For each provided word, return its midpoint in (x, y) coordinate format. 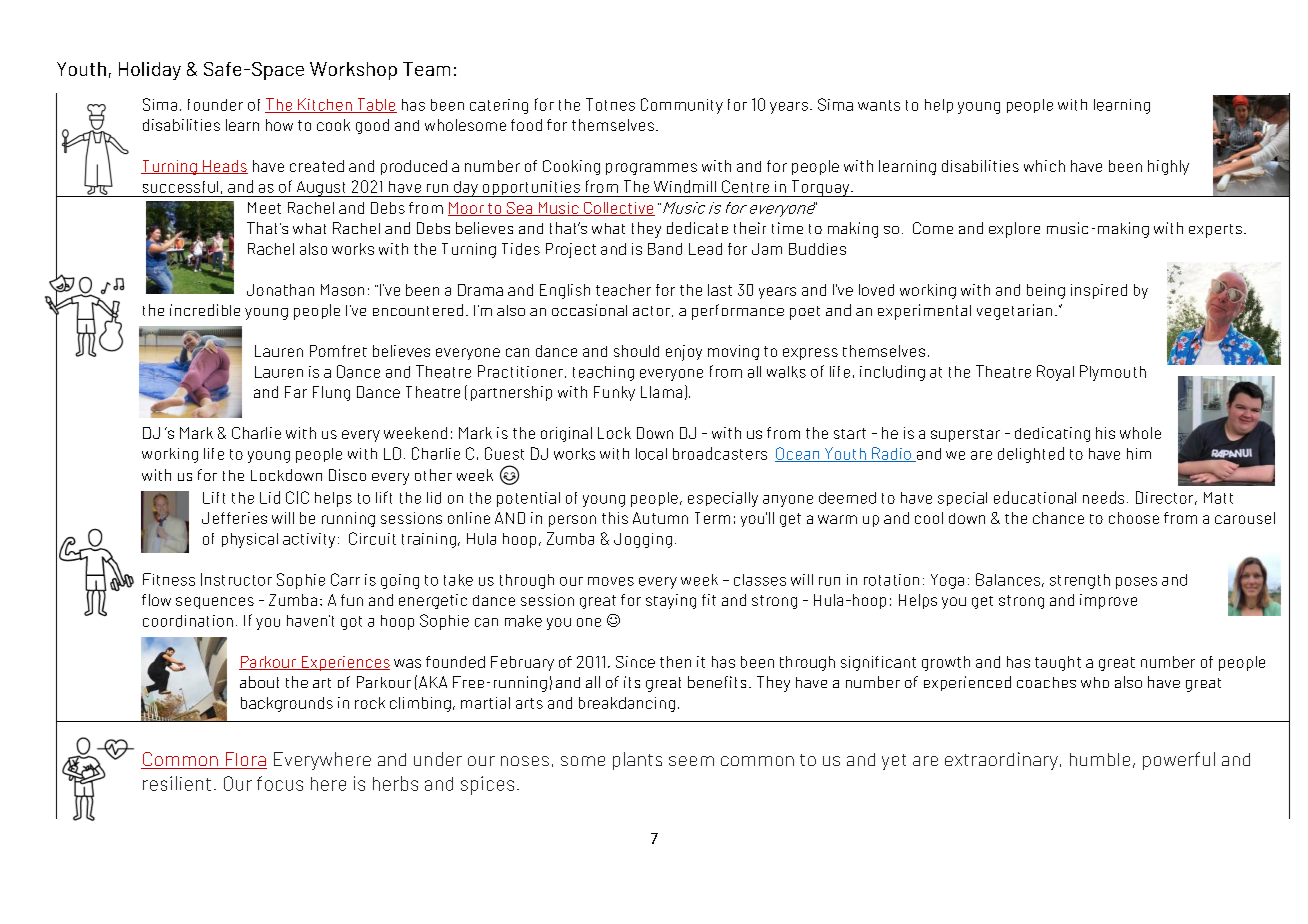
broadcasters (720, 453)
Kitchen (325, 105)
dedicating (1052, 434)
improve (1108, 601)
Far (296, 392)
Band (665, 249)
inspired (1099, 291)
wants (879, 105)
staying (671, 601)
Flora (245, 760)
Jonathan (280, 290)
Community (682, 106)
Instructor (236, 579)
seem (691, 761)
